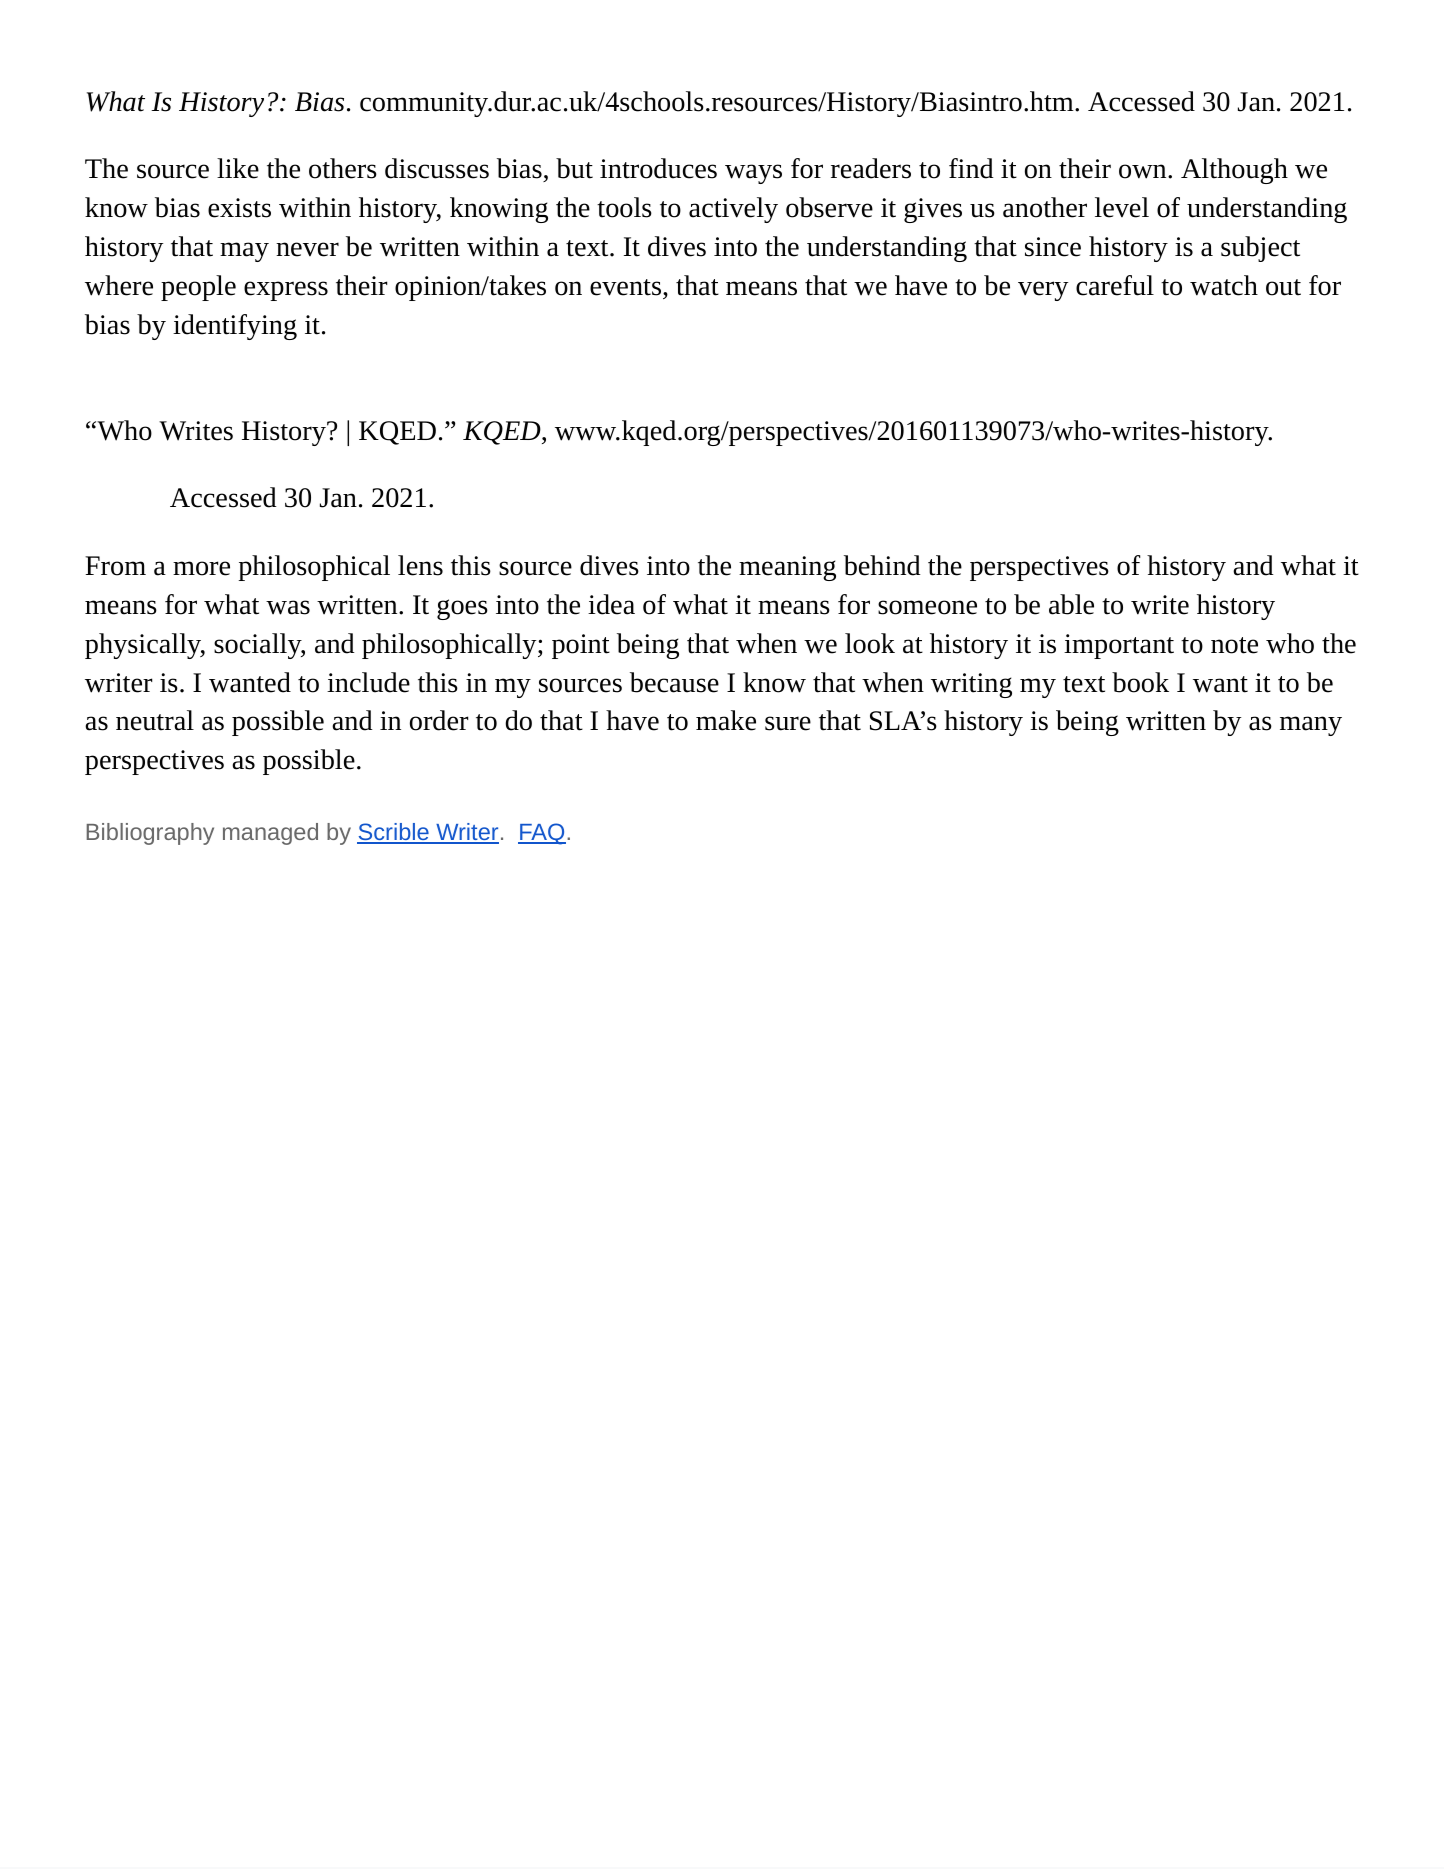 This image has height=1869, width=1444. What do you see at coordinates (1043, 291) in the image?
I see `very` at bounding box center [1043, 291].
